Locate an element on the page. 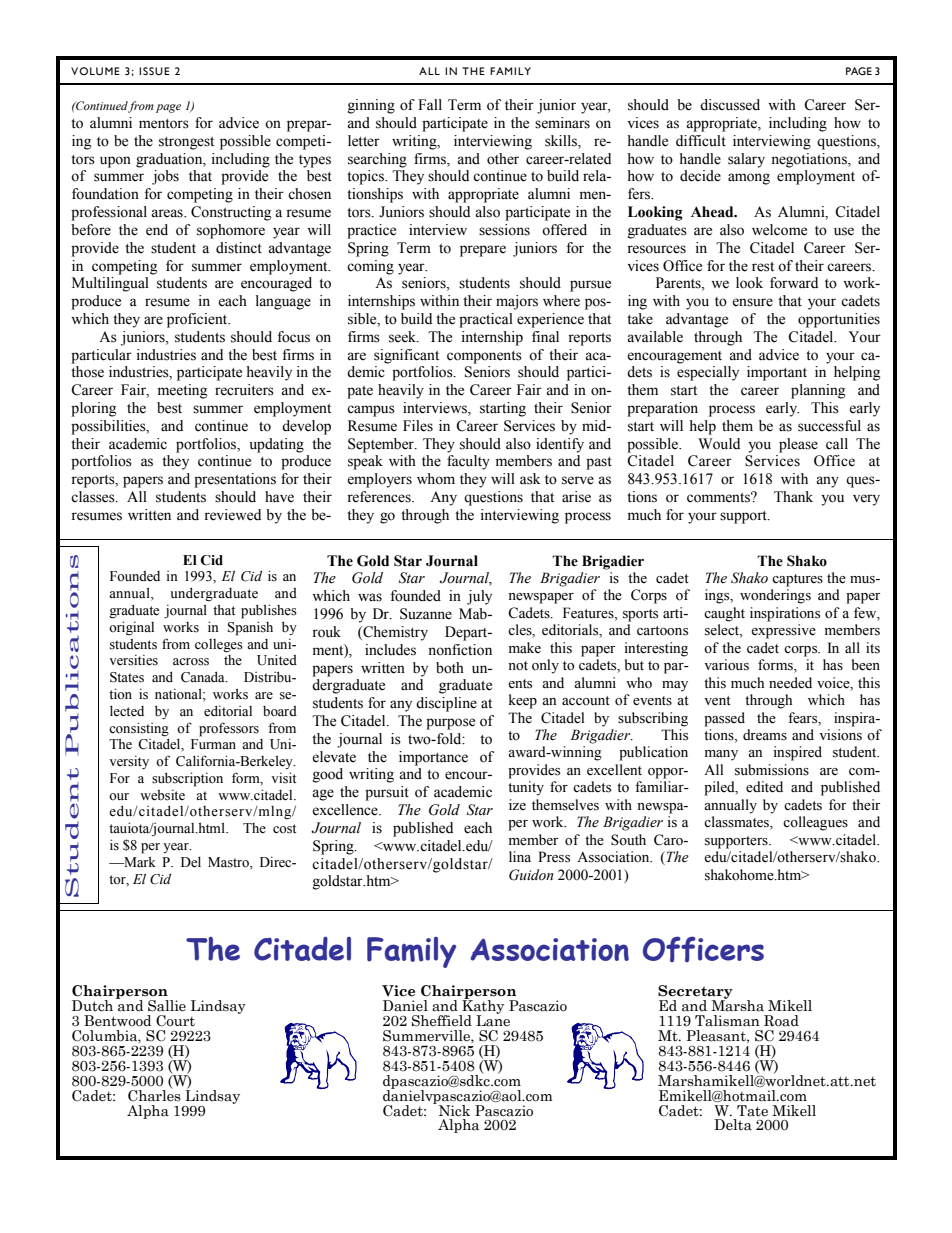 The height and width of the document is (1233, 952). strongest is located at coordinates (186, 143).
